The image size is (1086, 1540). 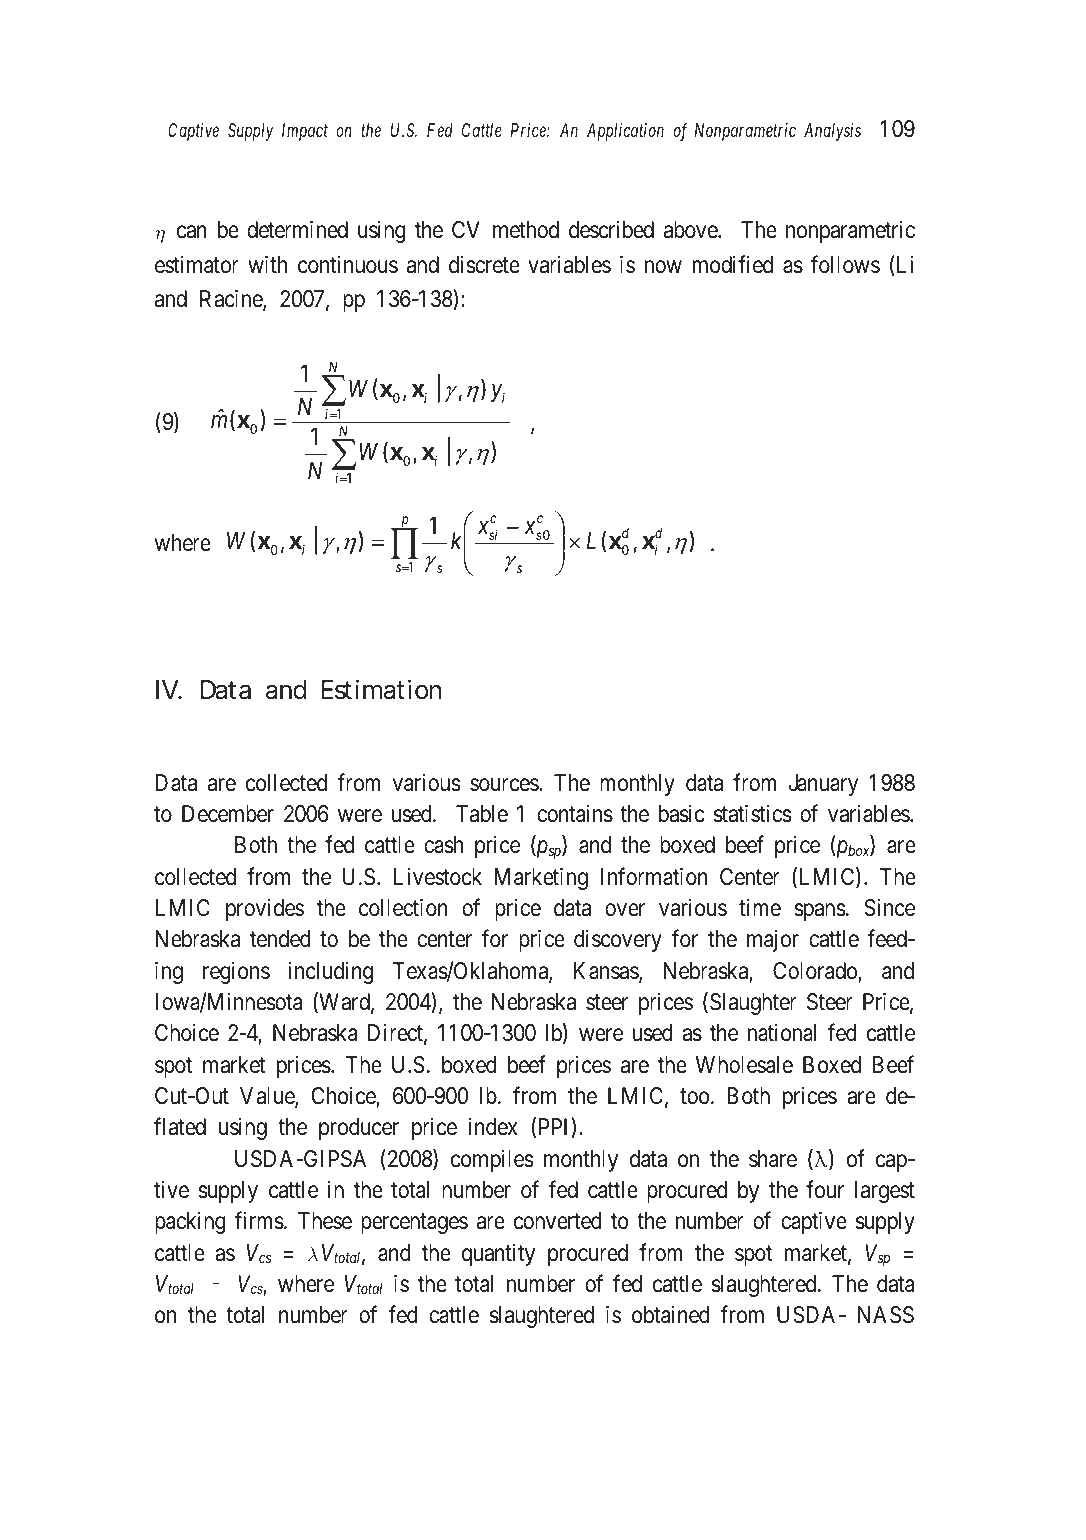 What do you see at coordinates (305, 132) in the screenshot?
I see `Impact` at bounding box center [305, 132].
